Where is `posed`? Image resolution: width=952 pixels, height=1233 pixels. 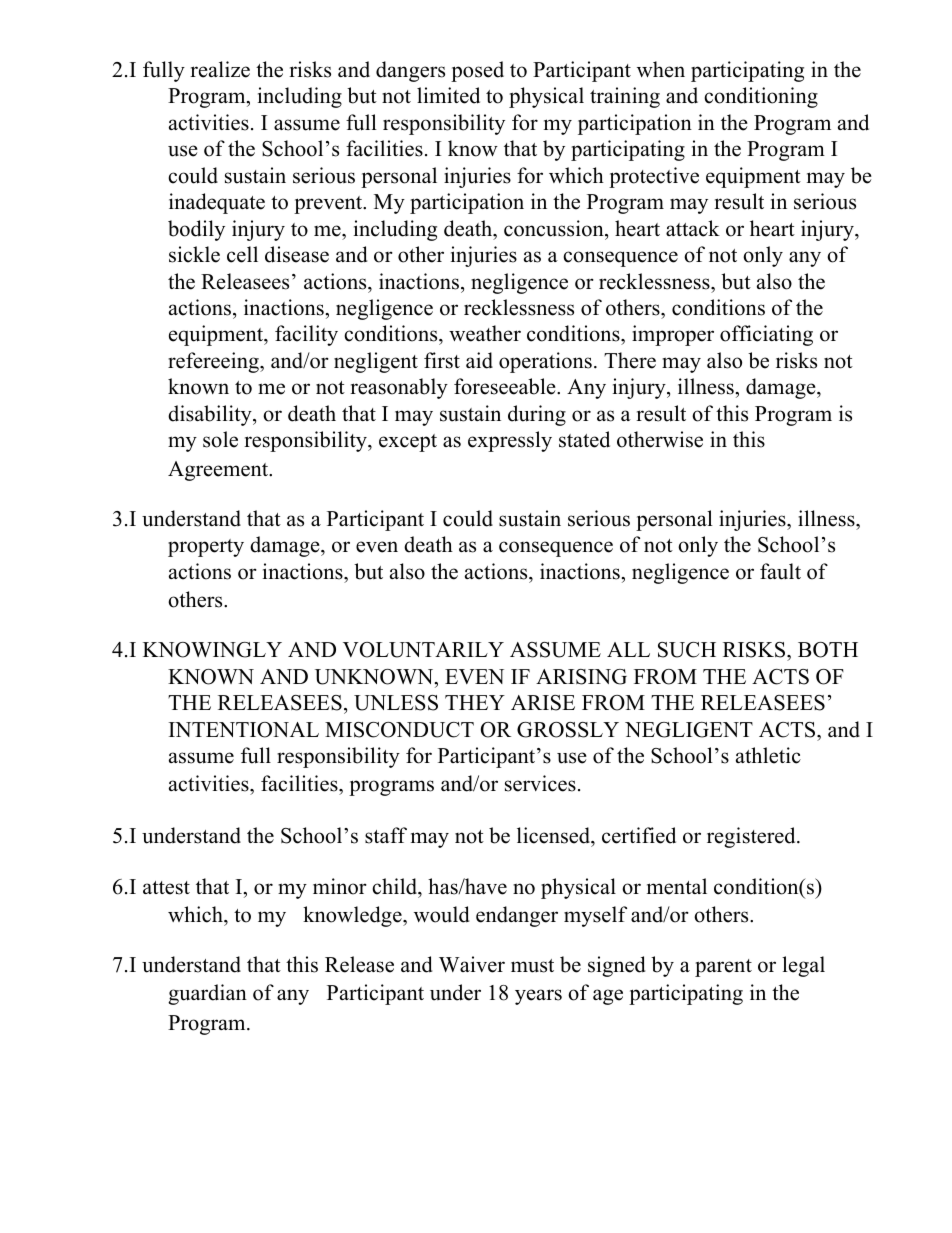 posed is located at coordinates (477, 71).
